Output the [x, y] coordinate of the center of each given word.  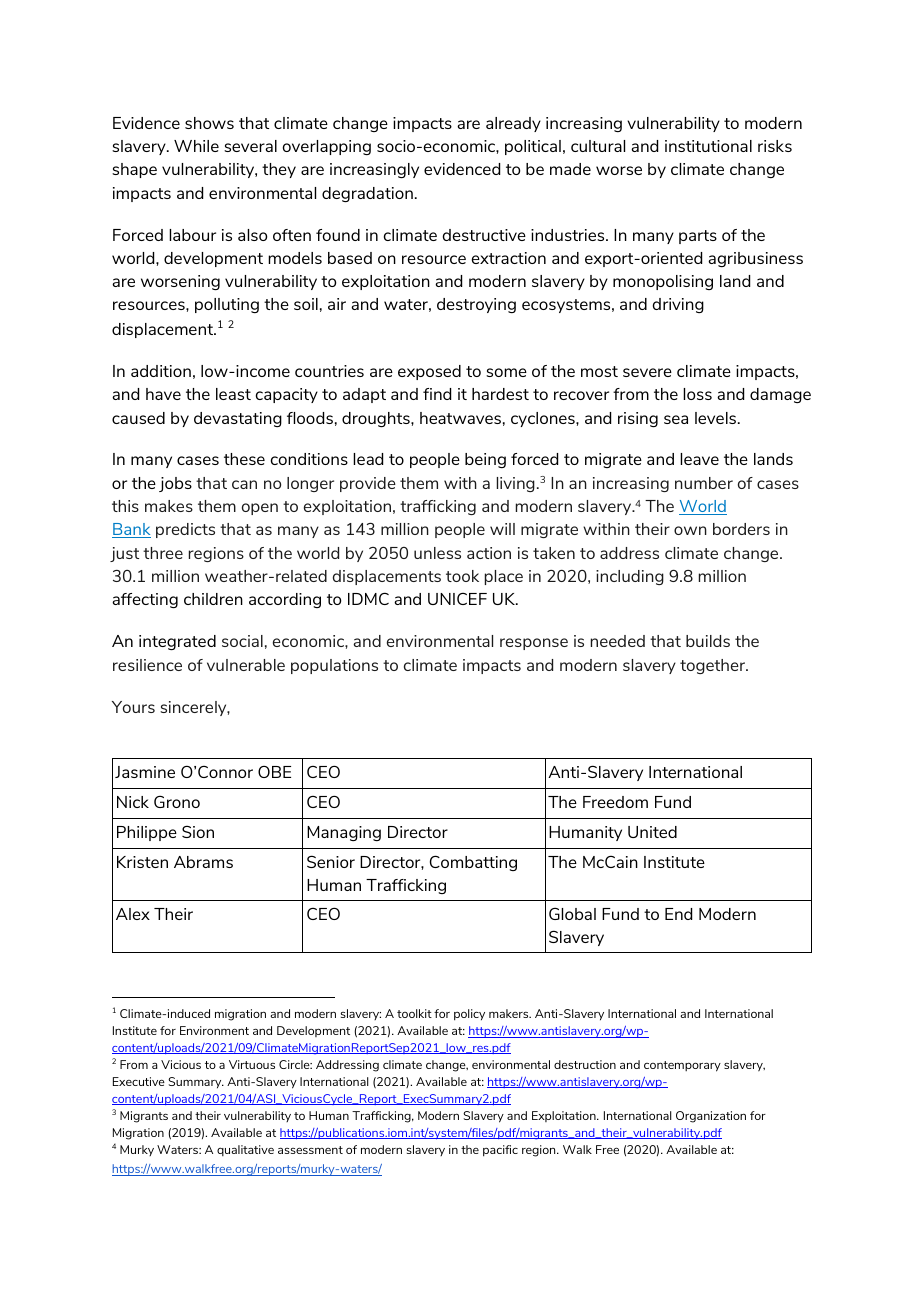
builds [708, 641]
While [196, 146]
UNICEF [457, 599]
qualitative [245, 1150]
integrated [177, 642]
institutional [708, 146]
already [513, 124]
